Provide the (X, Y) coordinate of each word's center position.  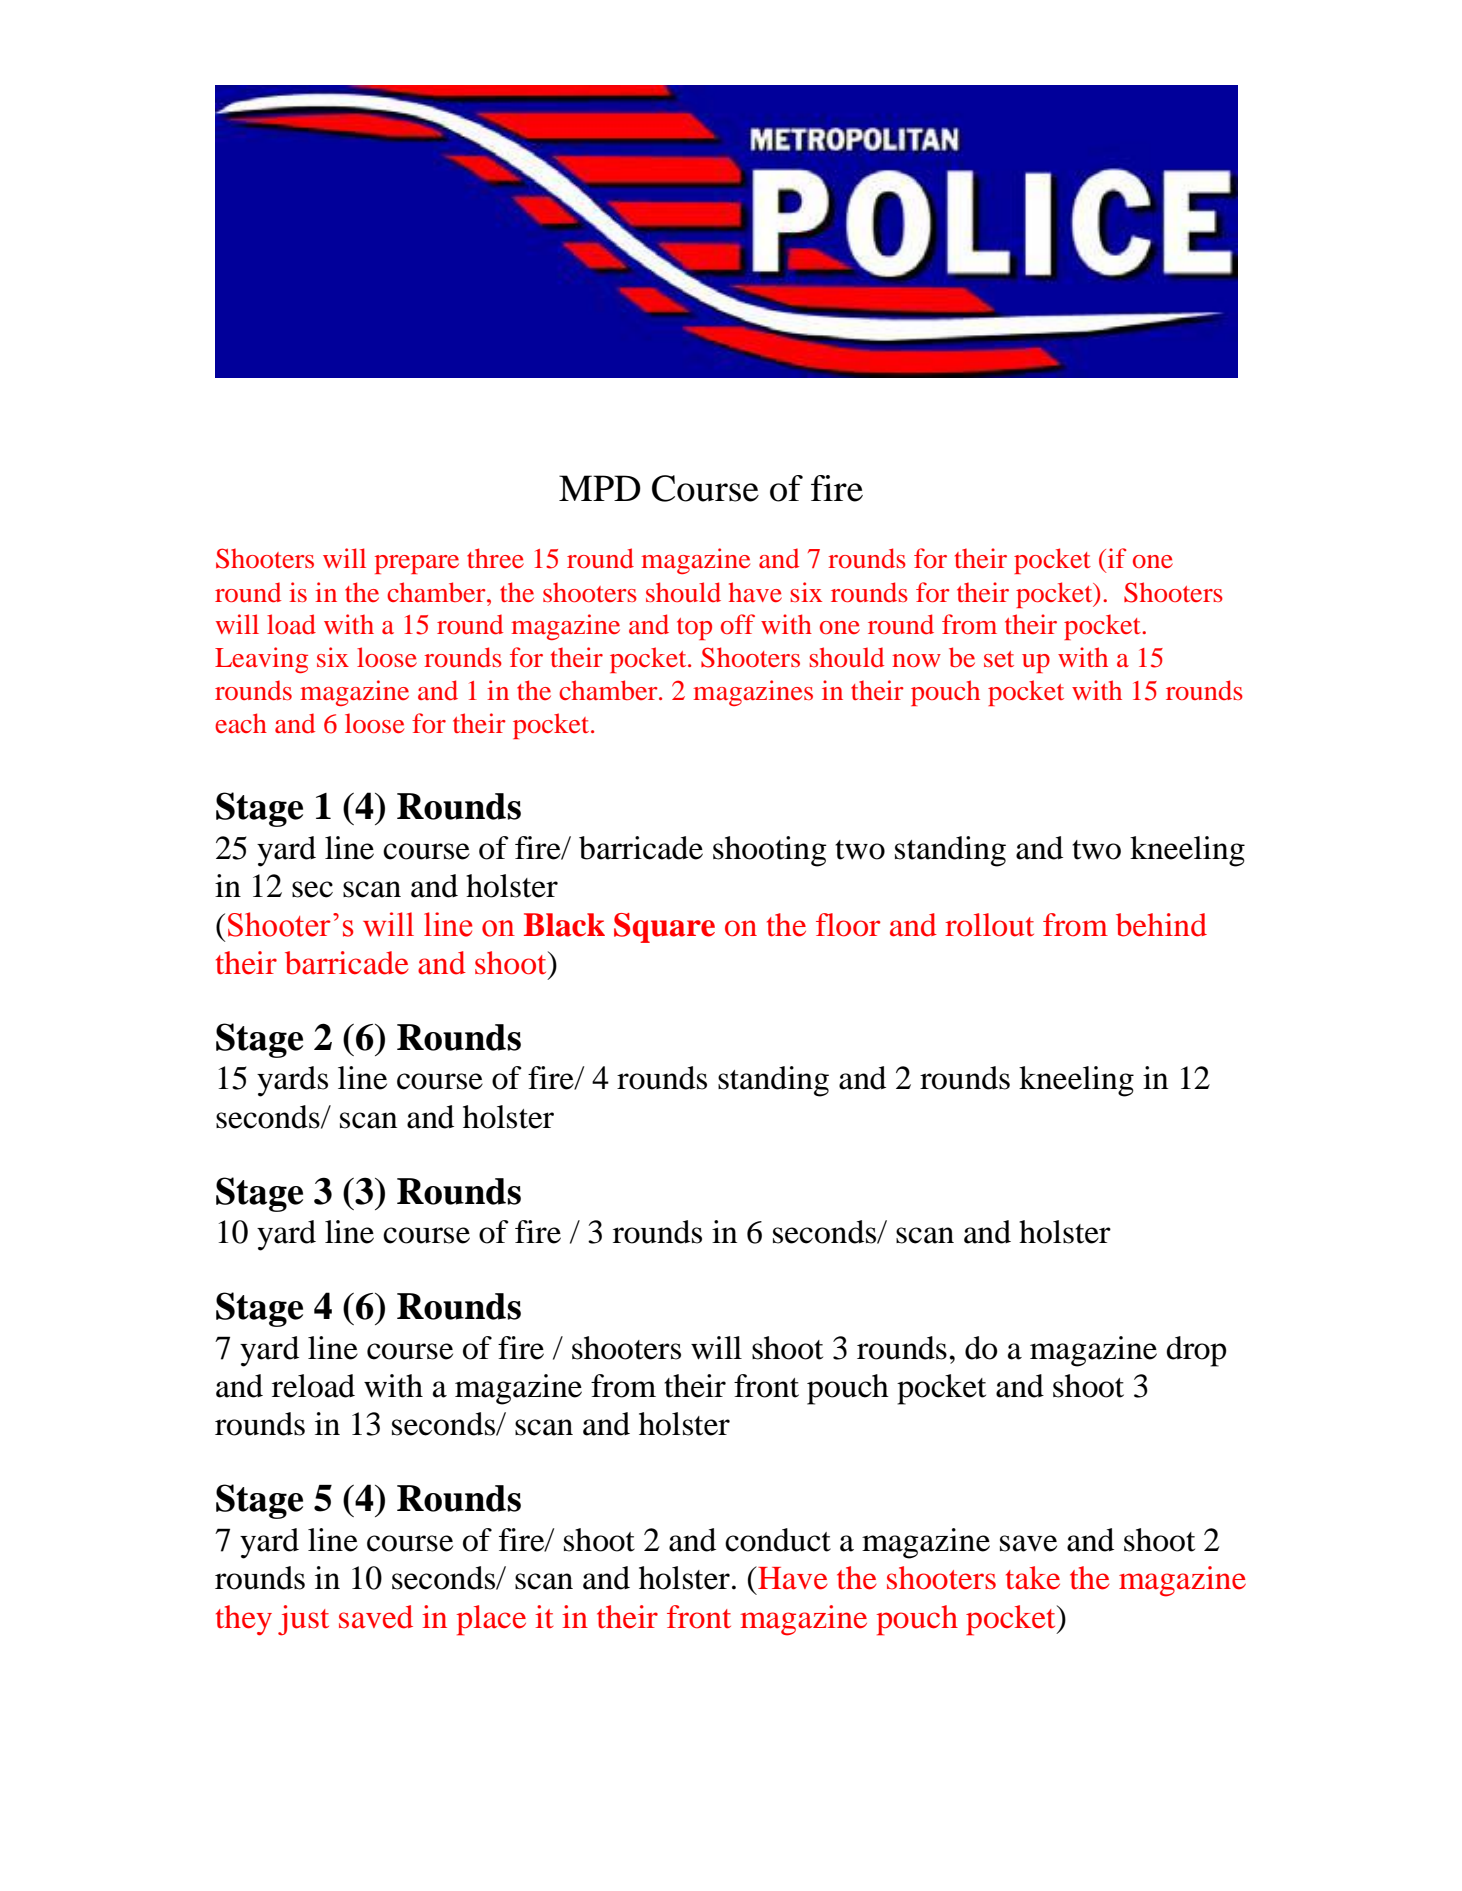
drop (1197, 1351)
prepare (417, 564)
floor (848, 925)
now (916, 660)
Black (564, 925)
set (999, 659)
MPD (600, 488)
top (694, 629)
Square (664, 928)
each (241, 723)
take (1033, 1578)
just (303, 1620)
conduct (778, 1540)
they (244, 1620)
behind (1161, 925)
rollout (989, 925)
